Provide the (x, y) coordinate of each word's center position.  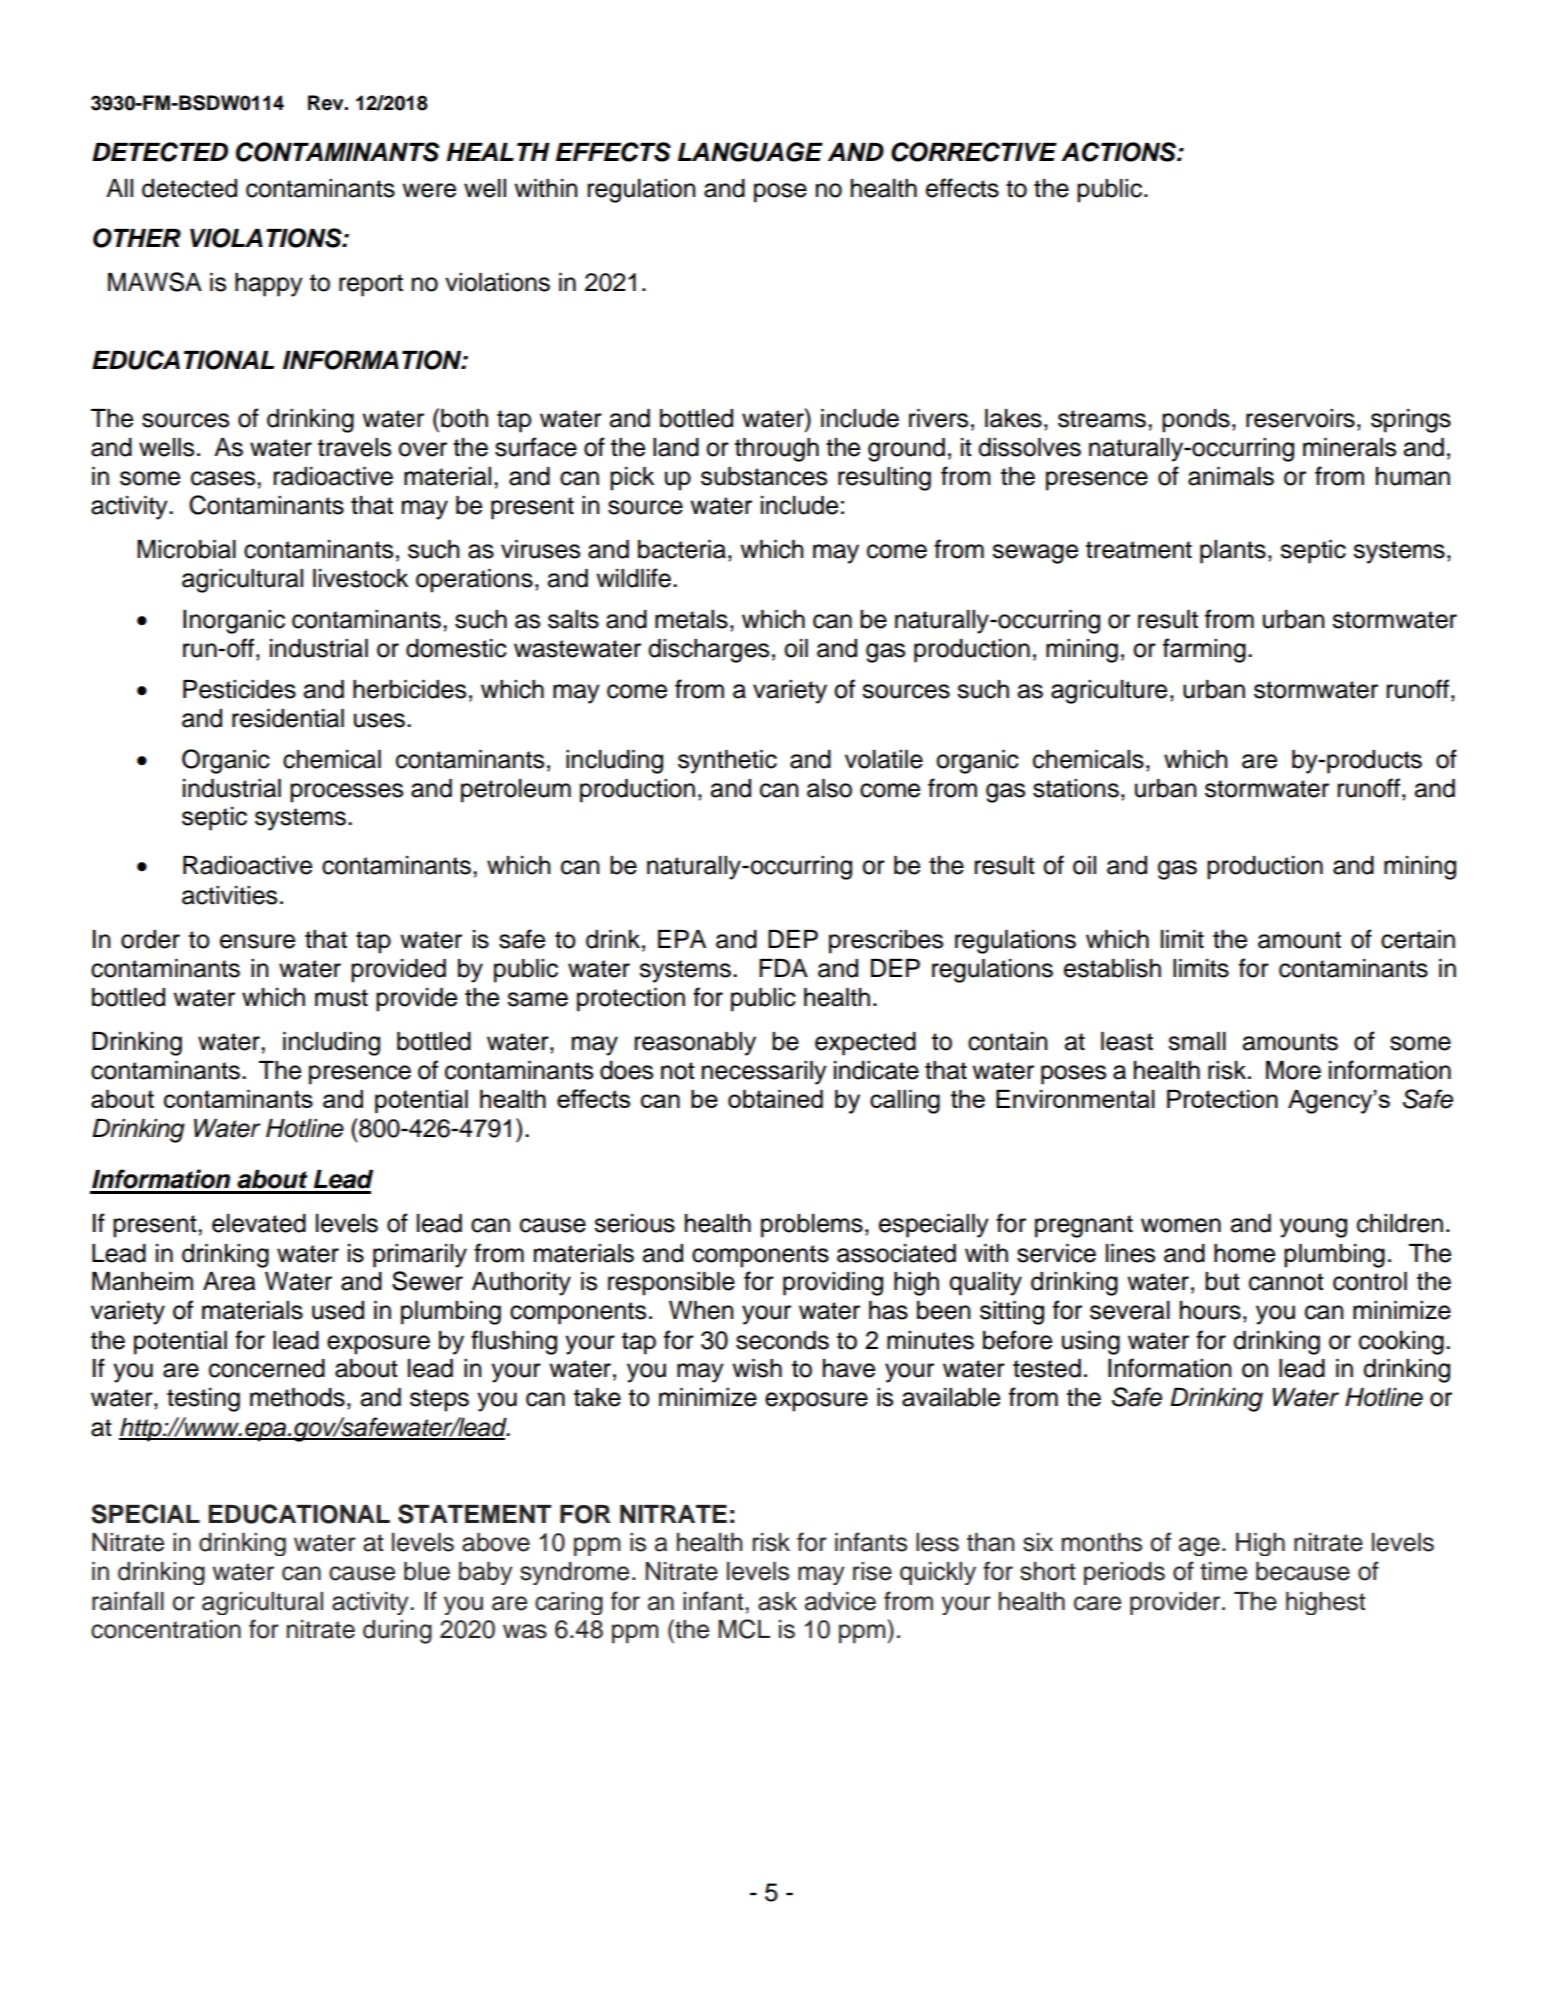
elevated (259, 1223)
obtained (775, 1099)
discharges (708, 651)
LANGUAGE (750, 152)
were (429, 190)
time (1223, 1571)
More (1293, 1070)
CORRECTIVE (974, 152)
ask (777, 1601)
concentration (166, 1629)
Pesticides (239, 689)
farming (1204, 650)
